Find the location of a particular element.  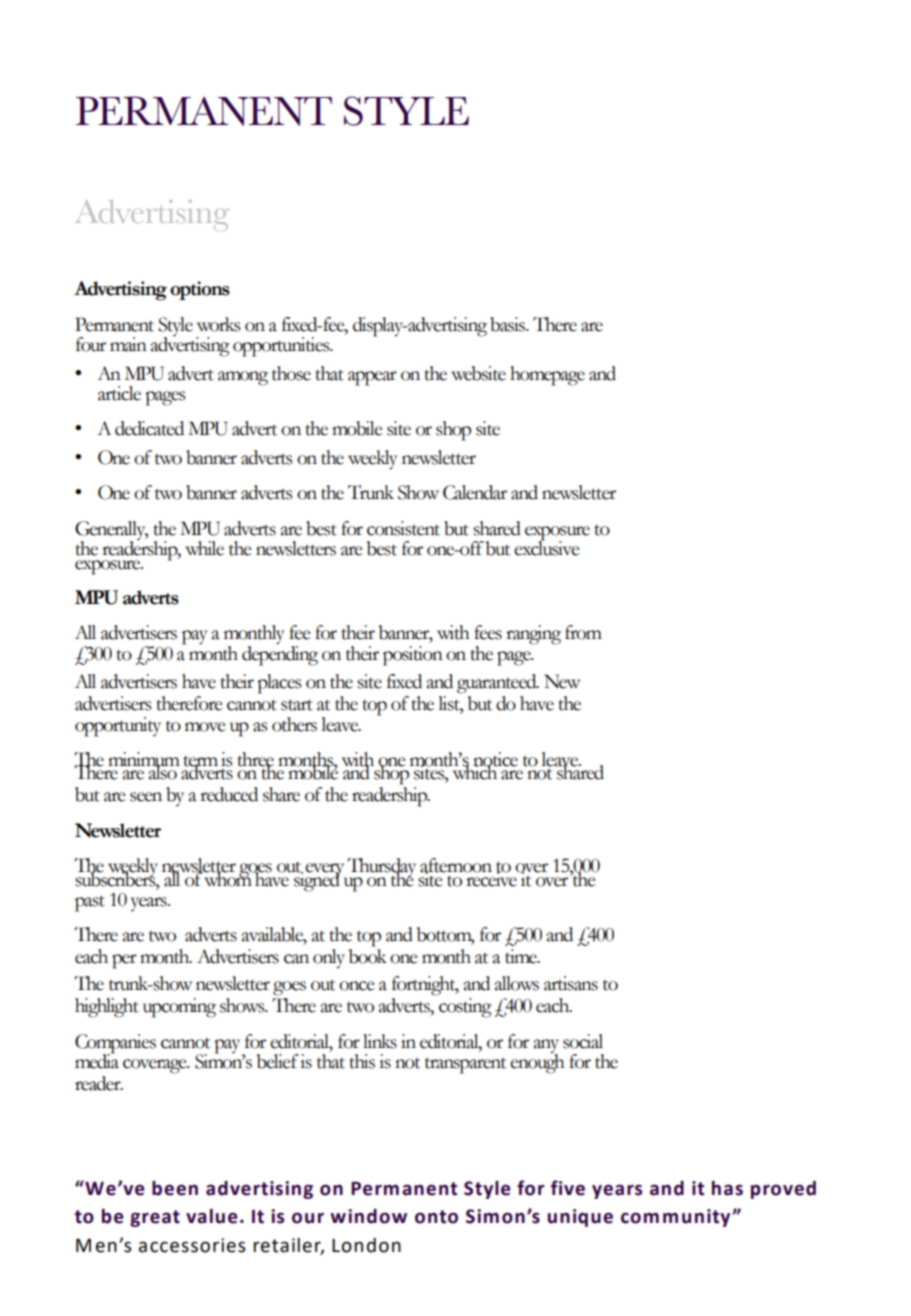

costing is located at coordinates (465, 1008).
